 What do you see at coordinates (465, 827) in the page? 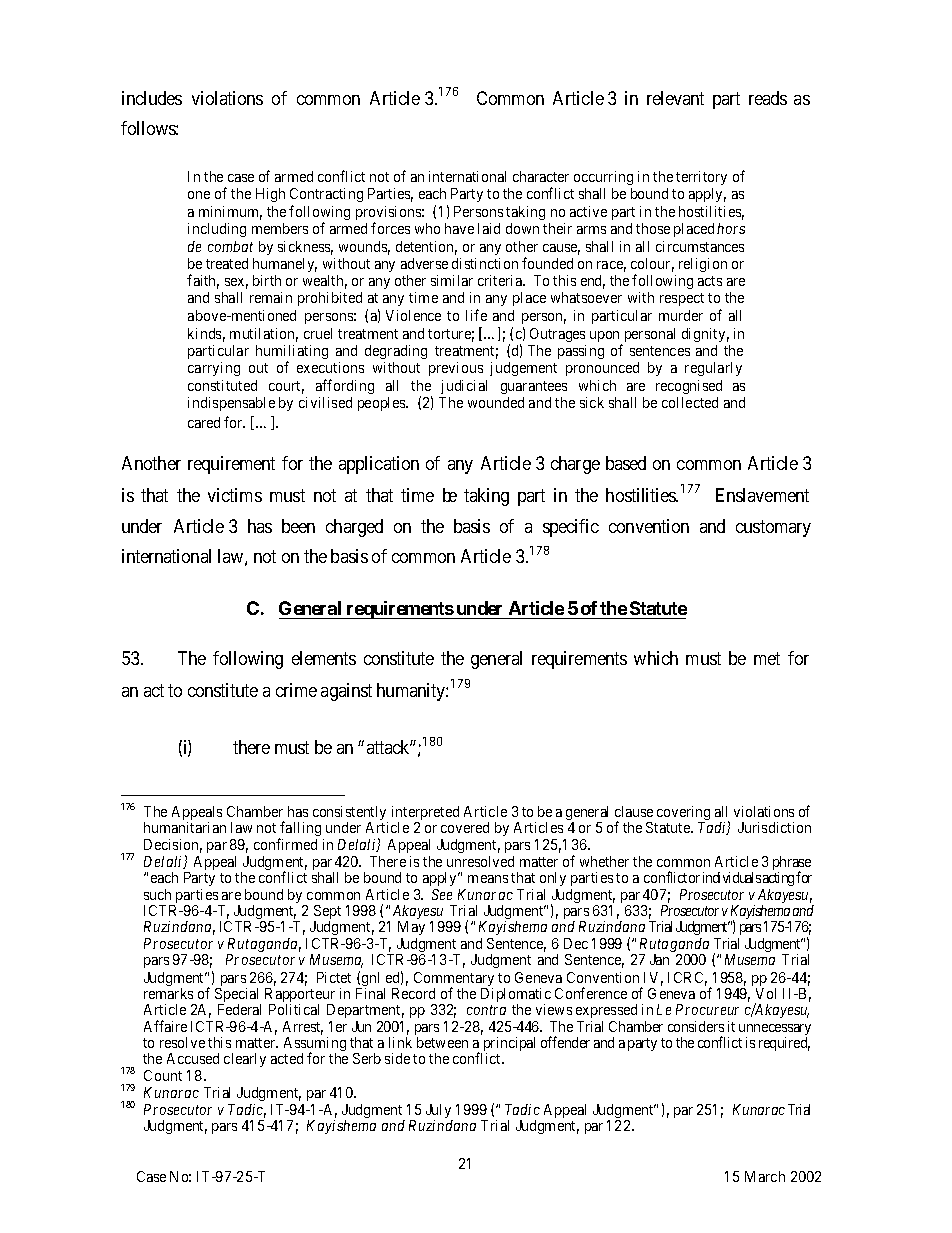
I see `covered` at bounding box center [465, 827].
